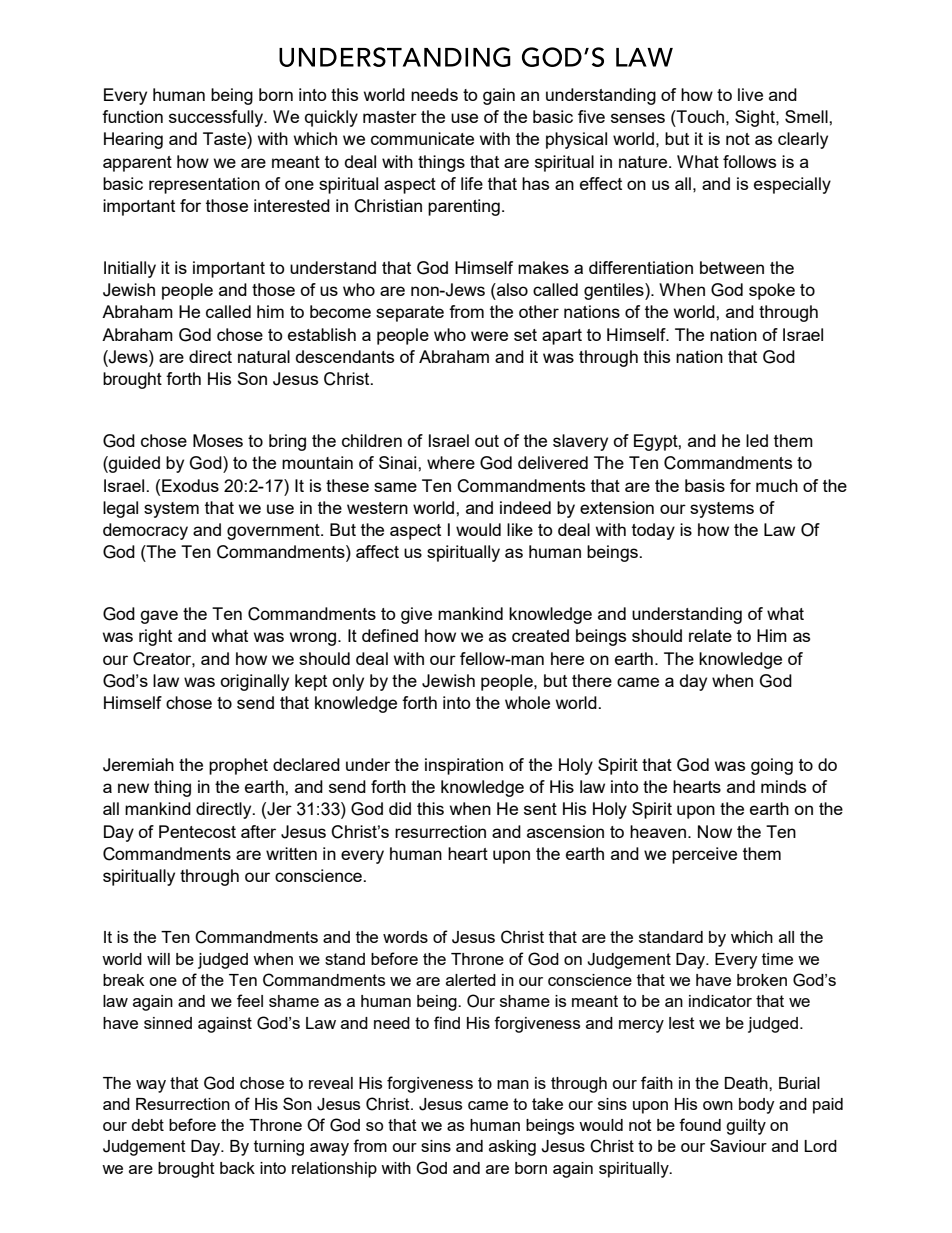  I want to click on back, so click(237, 1168).
